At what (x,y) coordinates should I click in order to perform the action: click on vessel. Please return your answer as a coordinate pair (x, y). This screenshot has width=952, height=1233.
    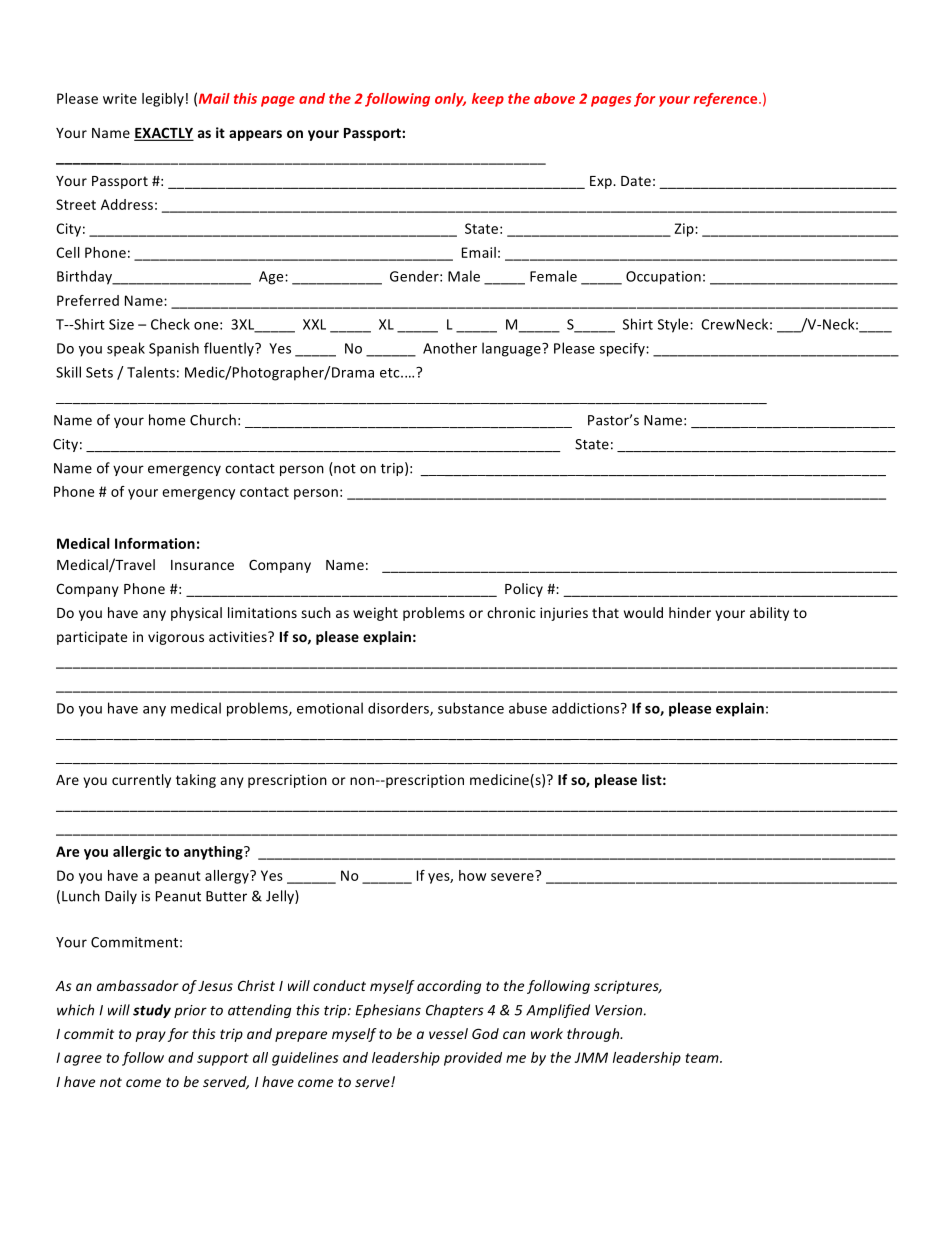
    Looking at the image, I should click on (448, 1033).
